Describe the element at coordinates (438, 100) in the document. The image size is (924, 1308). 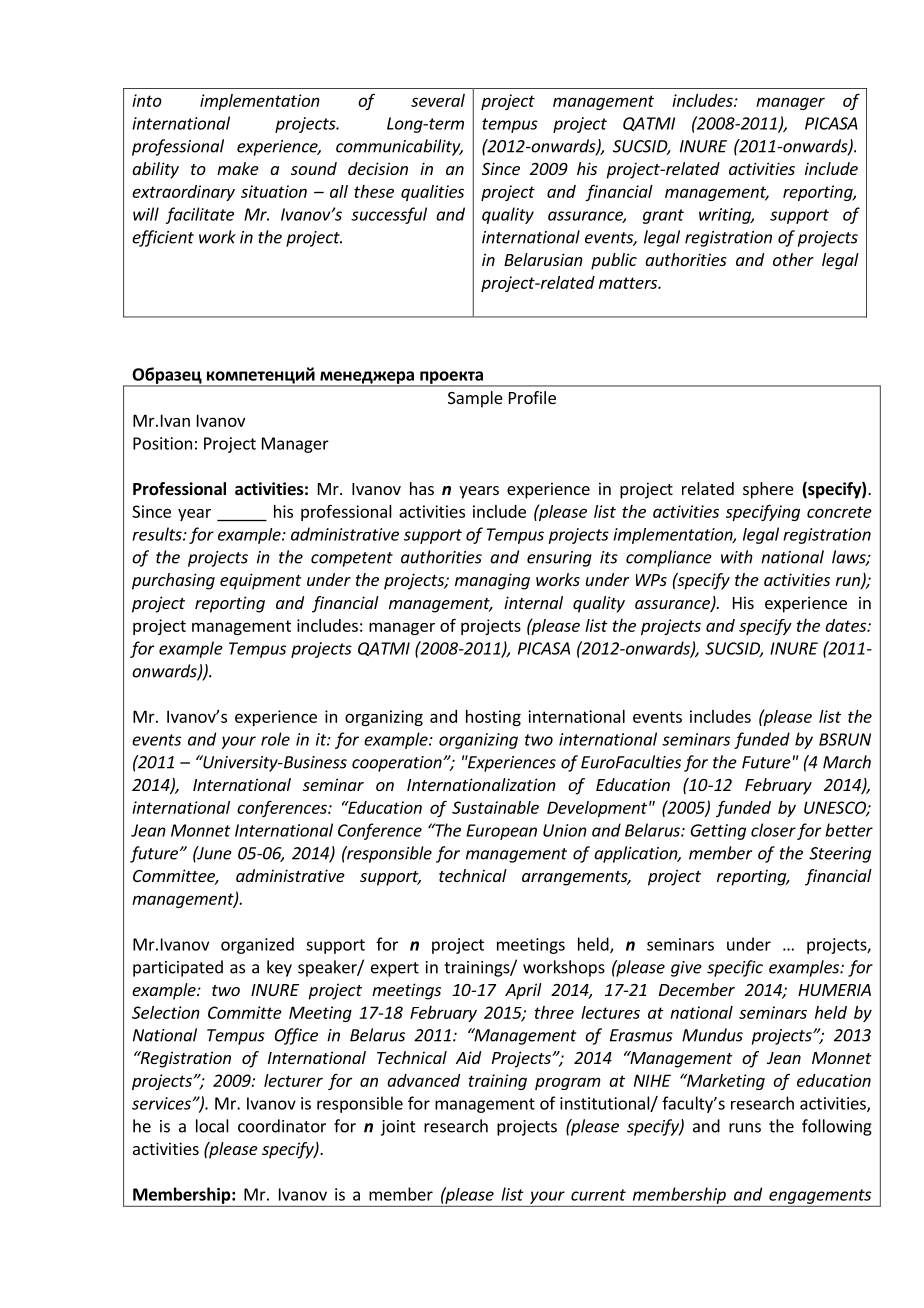
I see `several` at that location.
